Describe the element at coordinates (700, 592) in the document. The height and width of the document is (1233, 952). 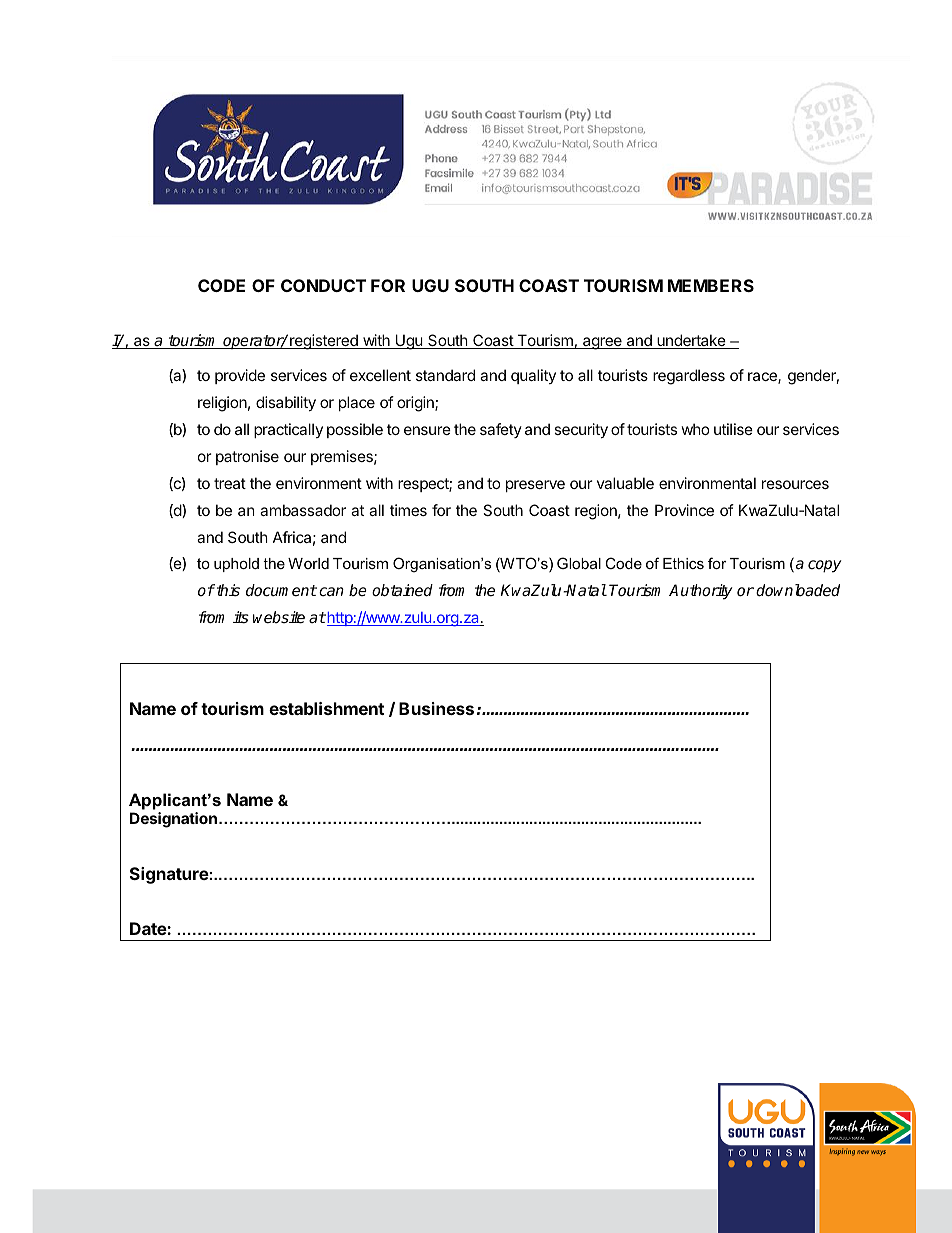
I see `Authority` at that location.
